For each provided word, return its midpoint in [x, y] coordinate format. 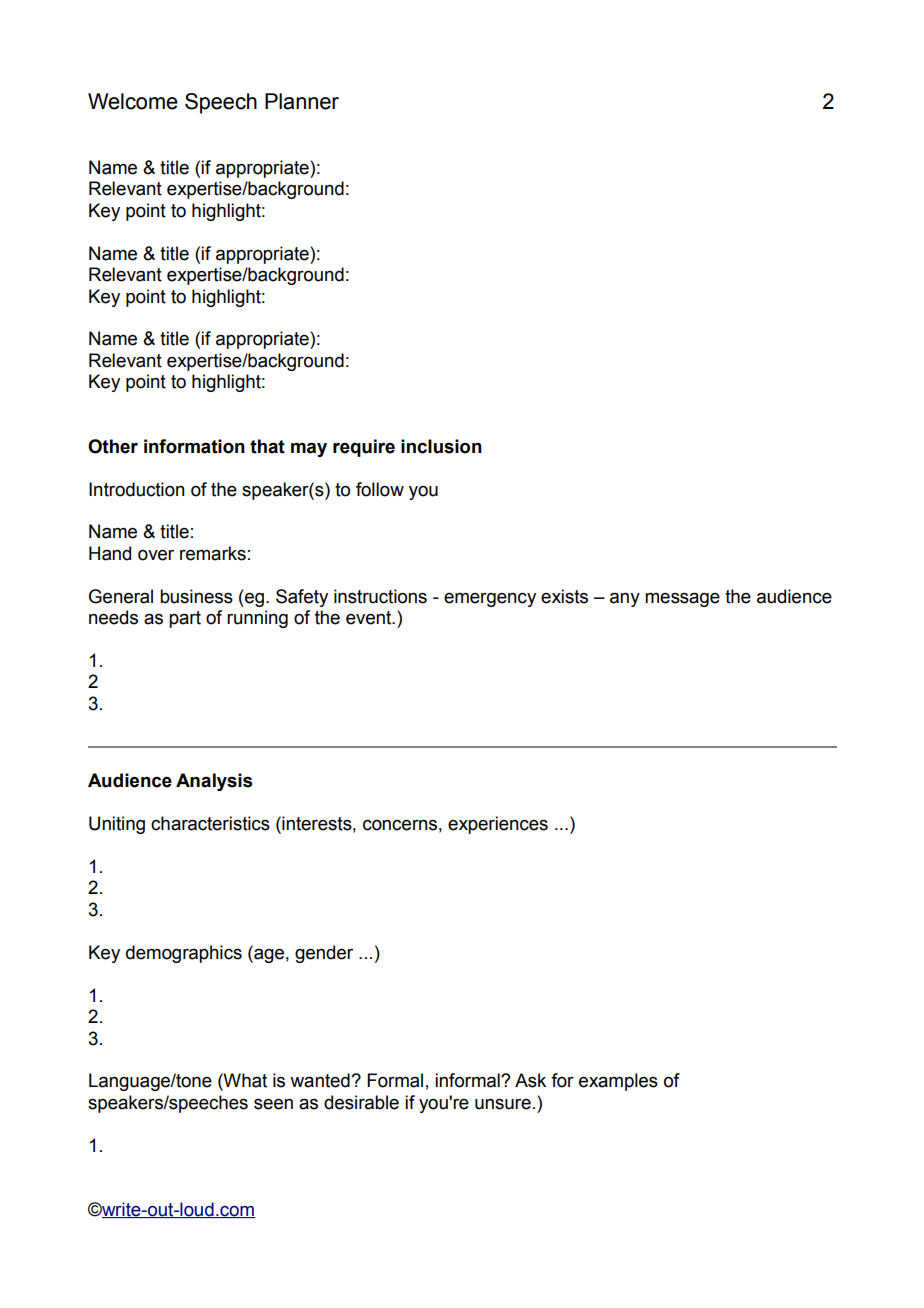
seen [273, 1104]
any [625, 599]
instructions [380, 596]
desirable [361, 1102]
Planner [302, 101]
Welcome [133, 101]
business [196, 596]
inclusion [441, 446]
